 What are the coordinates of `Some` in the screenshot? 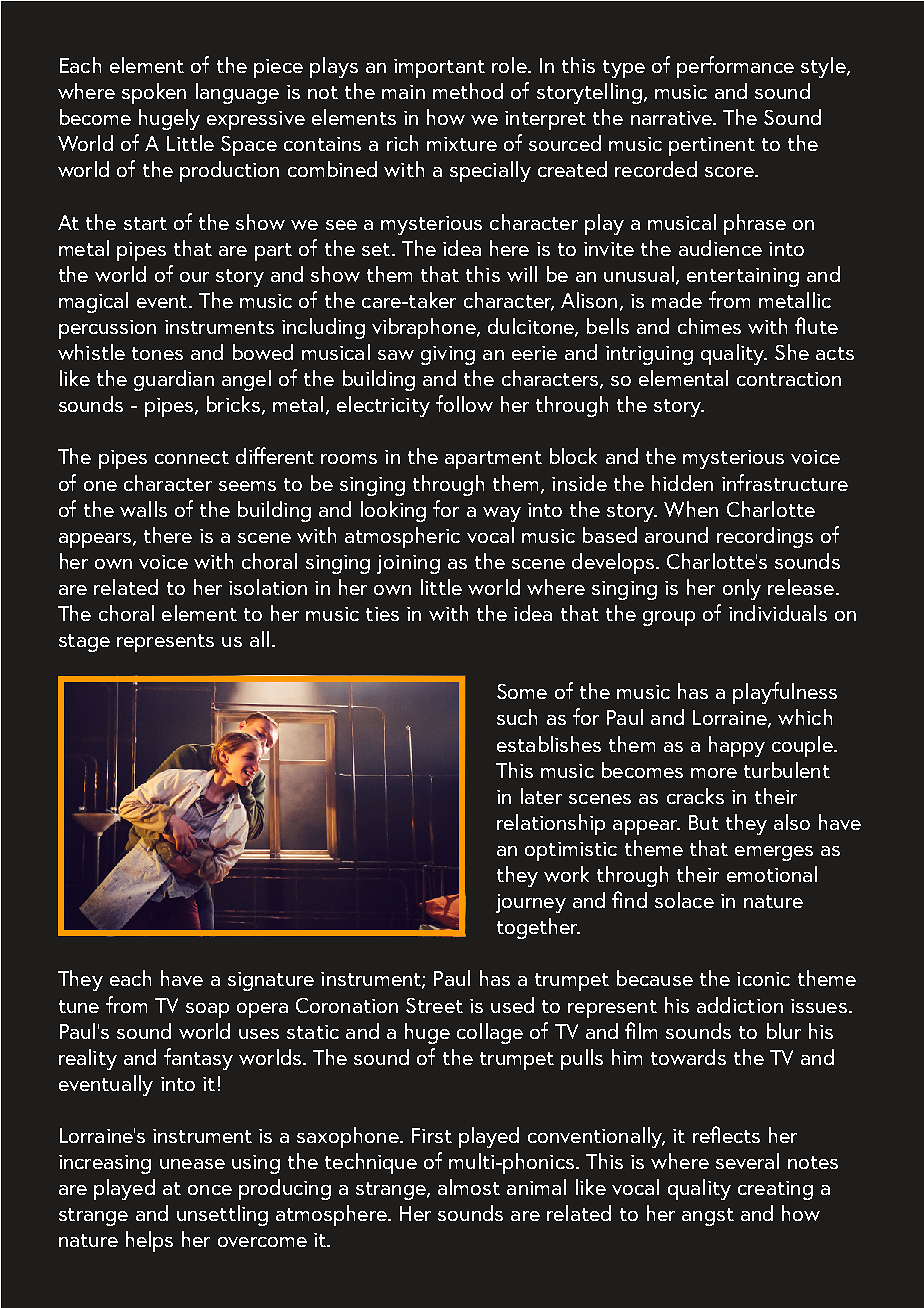 It's located at (522, 691).
